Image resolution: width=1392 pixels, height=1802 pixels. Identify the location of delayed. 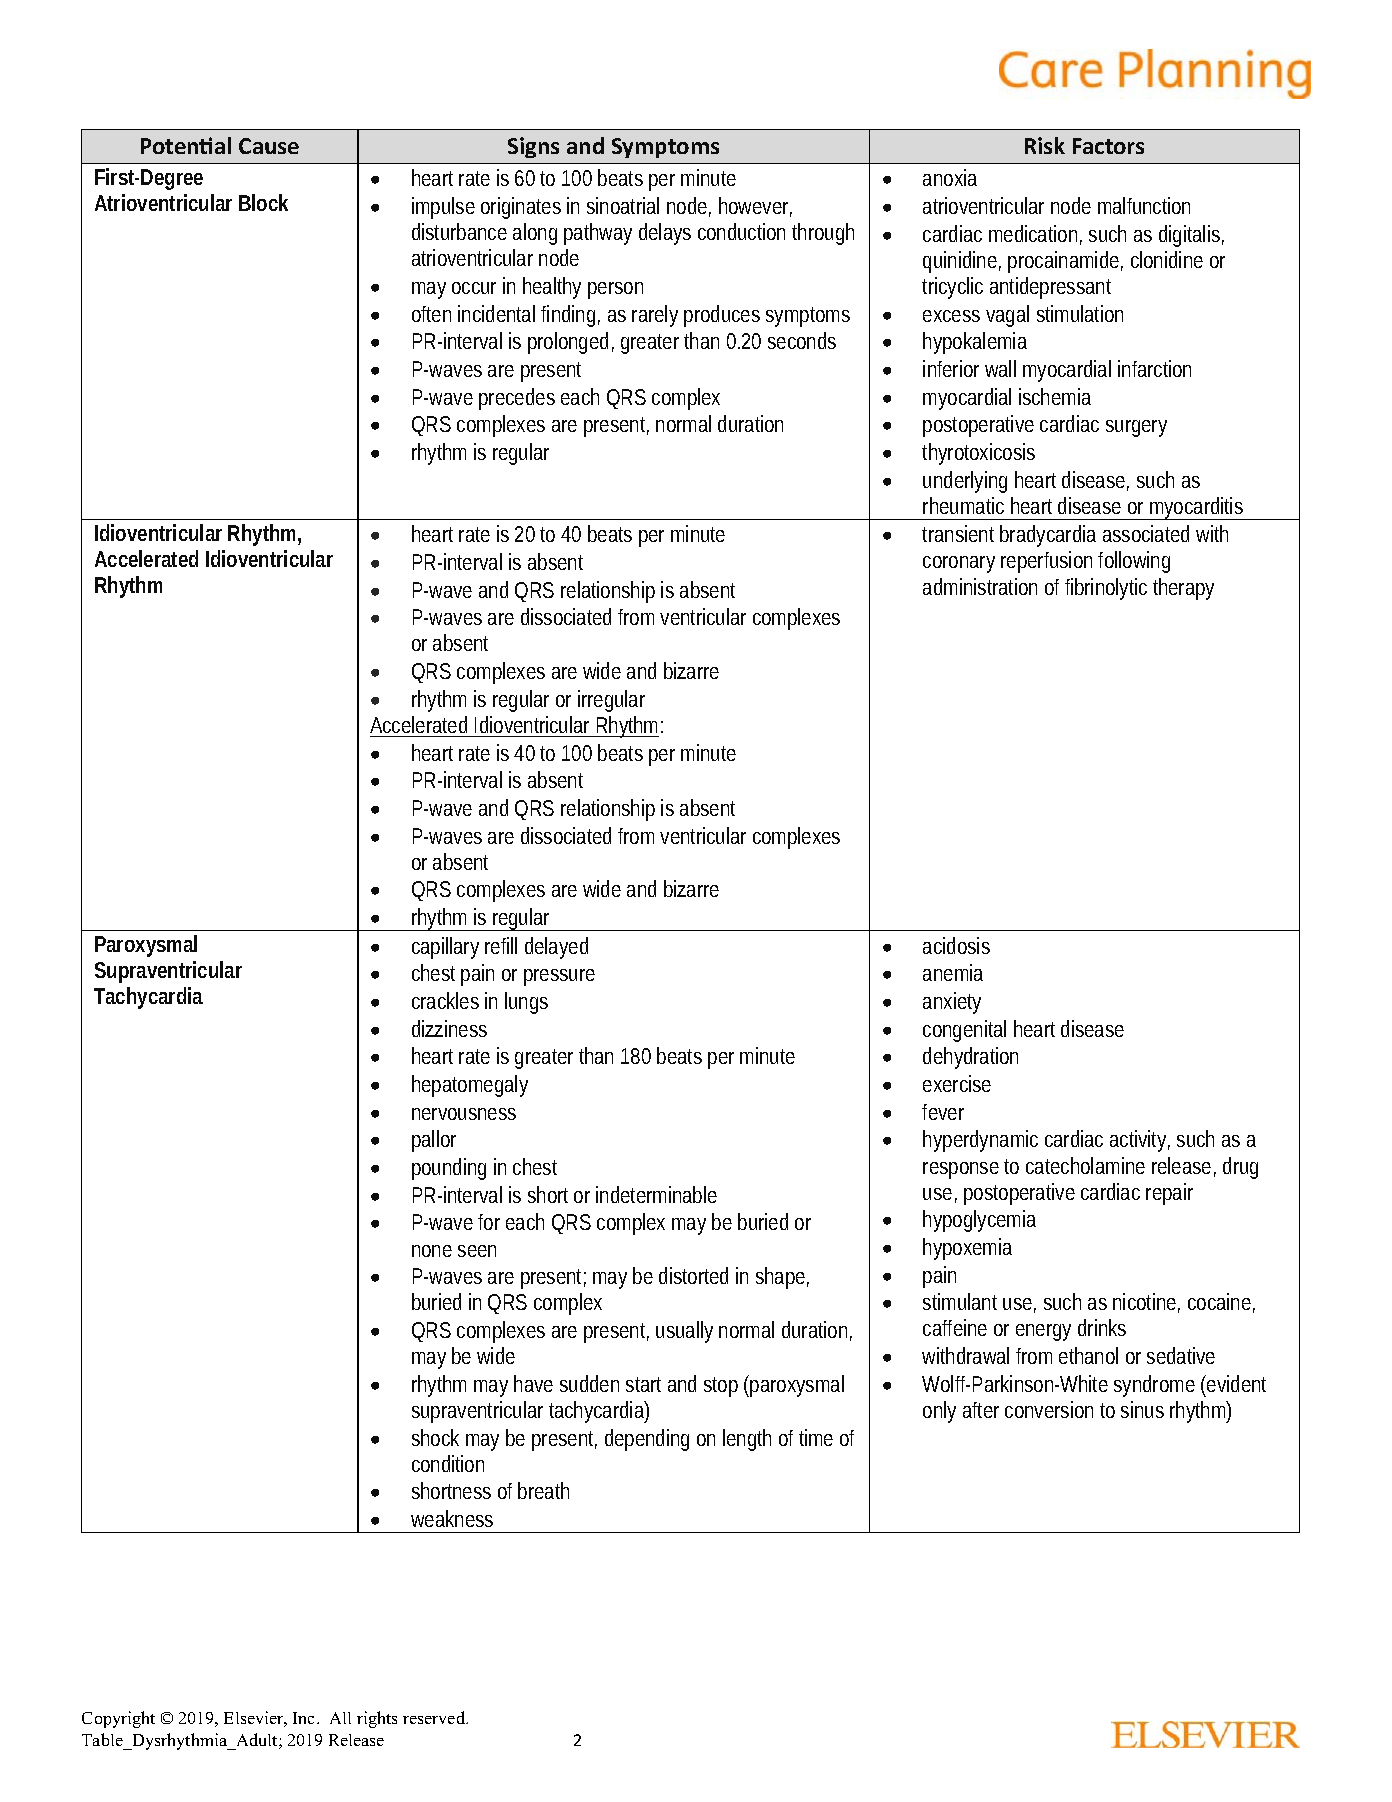
(556, 948).
